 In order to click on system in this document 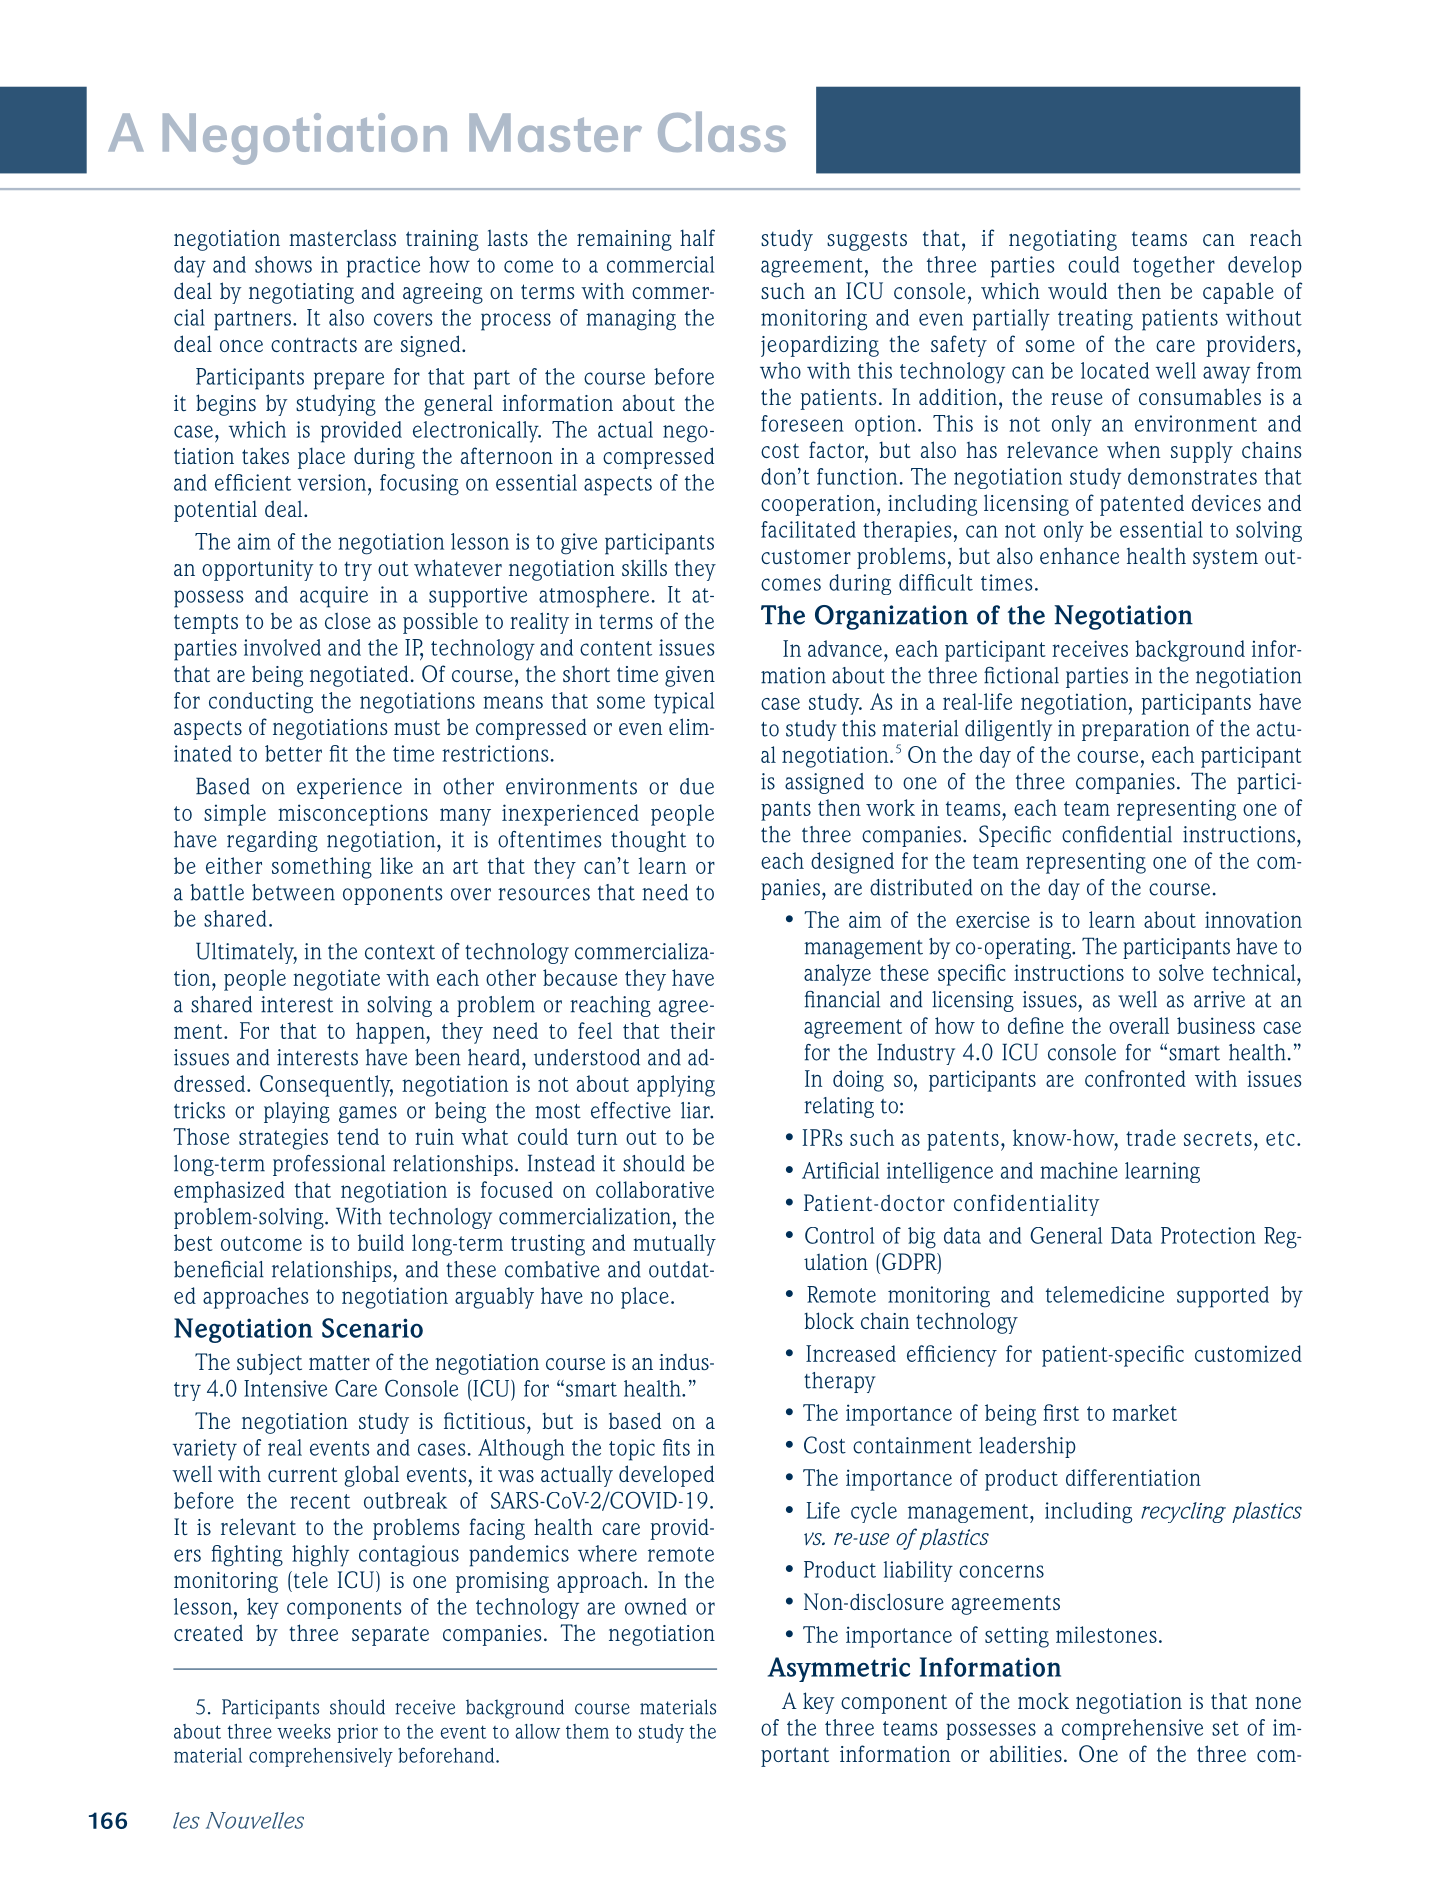, I will do `click(1225, 559)`.
